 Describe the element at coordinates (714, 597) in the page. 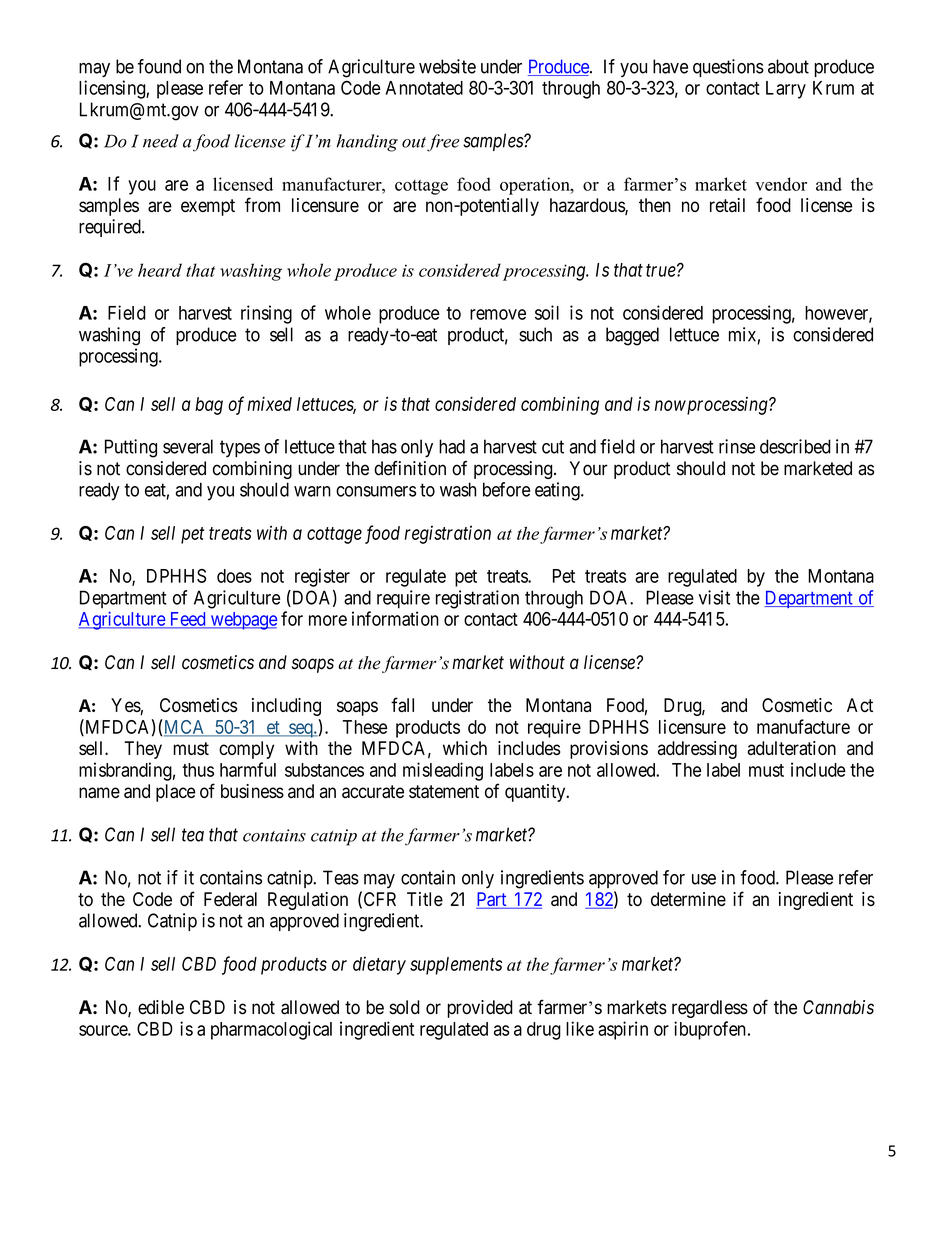

I see `visit` at that location.
